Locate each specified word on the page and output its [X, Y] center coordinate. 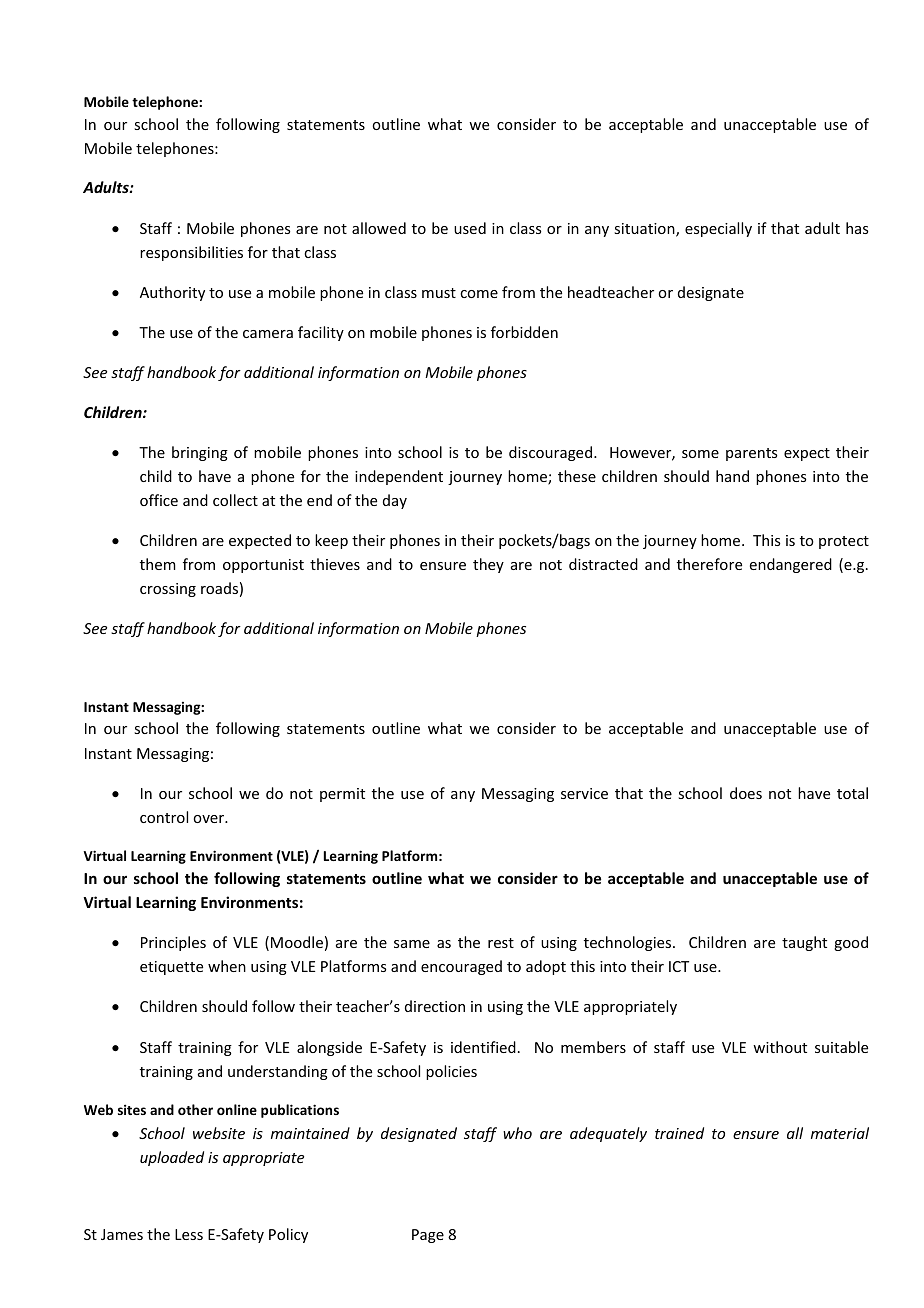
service [584, 793]
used [470, 228]
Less [189, 1234]
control [164, 817]
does [746, 793]
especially [718, 229]
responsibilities [191, 253]
